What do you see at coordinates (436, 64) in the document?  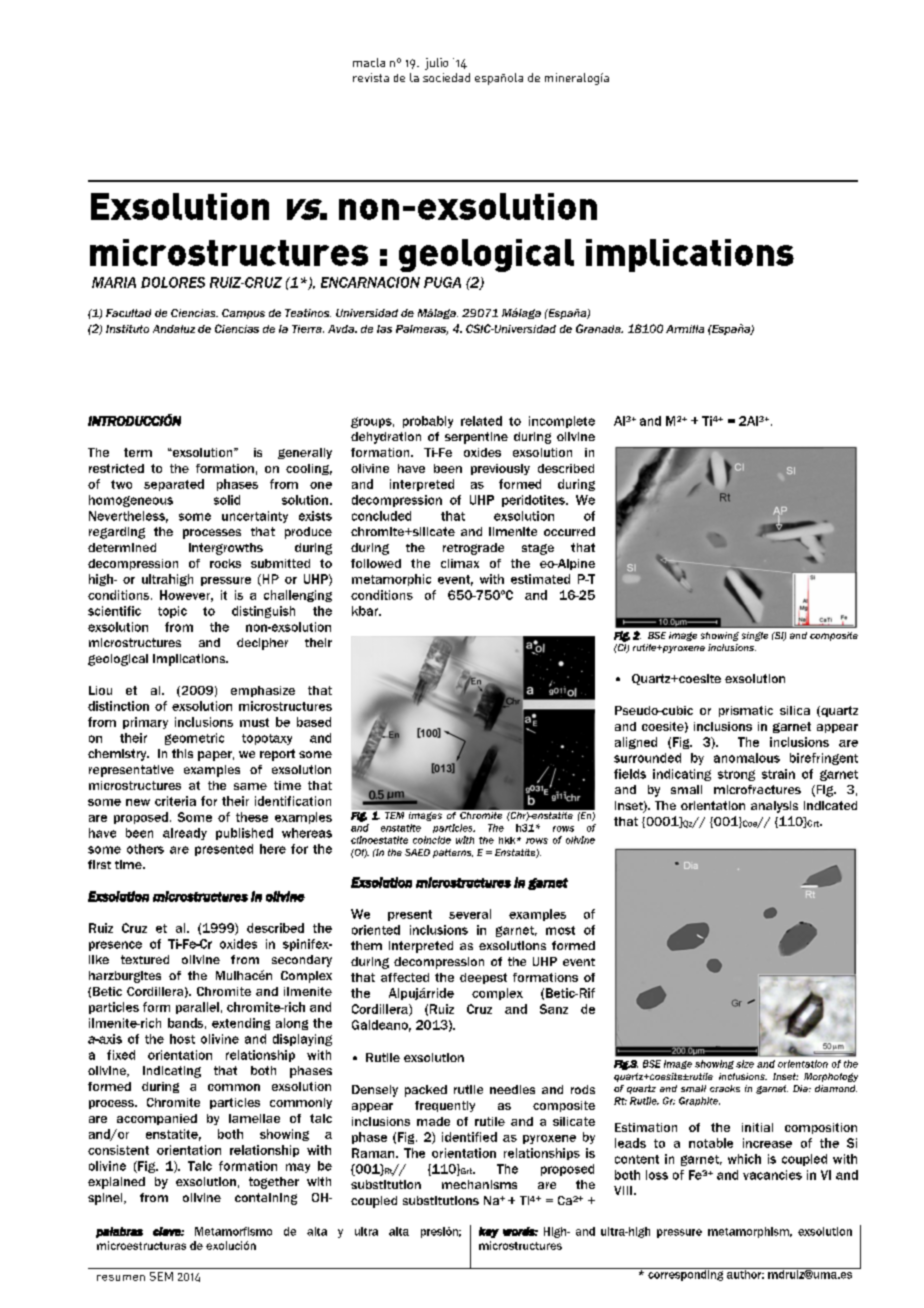 I see `julio` at bounding box center [436, 64].
